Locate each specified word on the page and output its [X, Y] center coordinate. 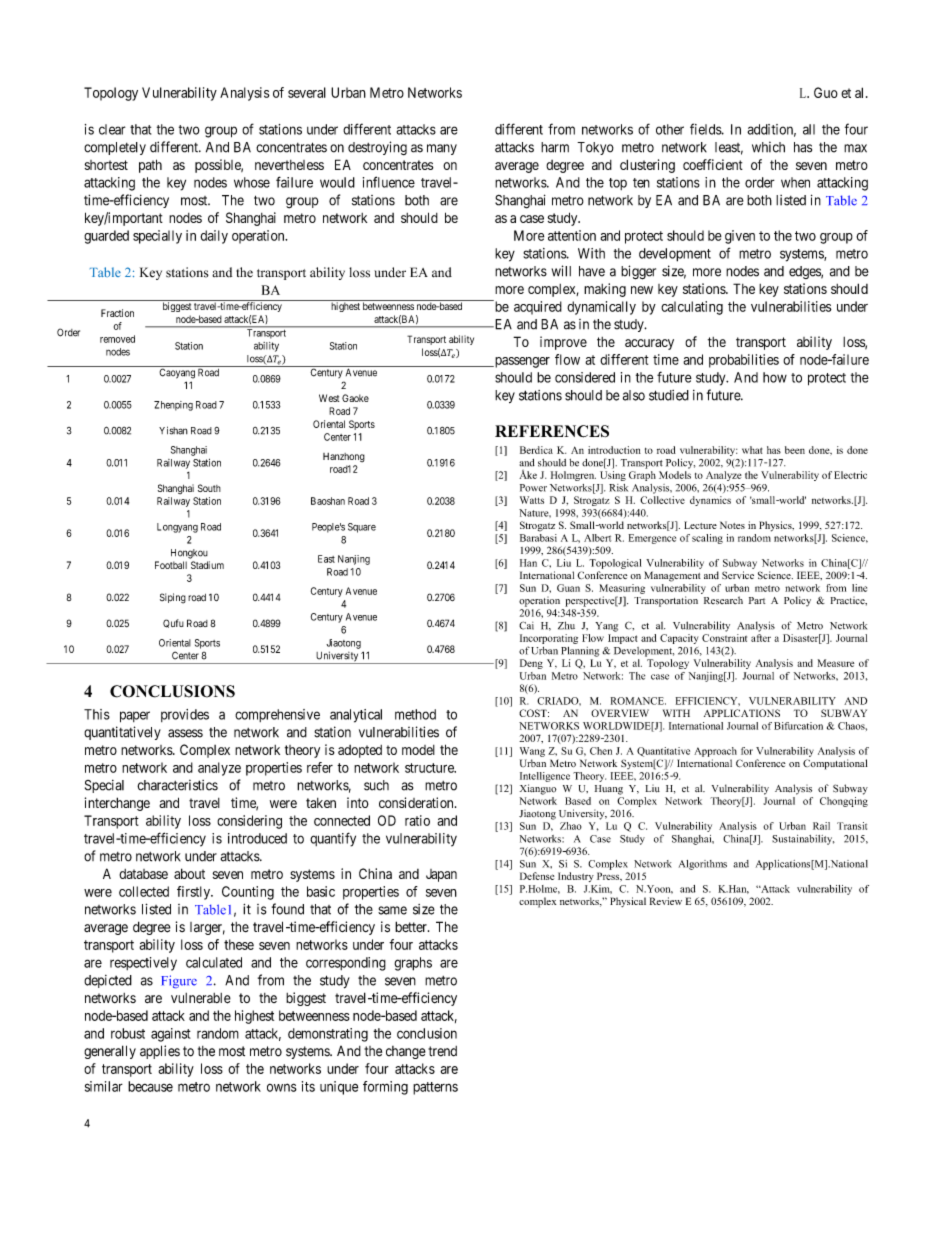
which [768, 147]
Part [757, 600]
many [442, 149]
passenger [521, 362]
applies [160, 1052]
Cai [526, 625]
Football [171, 565]
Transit [852, 826]
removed [117, 339]
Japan [441, 875]
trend [442, 1051]
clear [112, 129]
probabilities [744, 361]
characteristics [177, 785]
